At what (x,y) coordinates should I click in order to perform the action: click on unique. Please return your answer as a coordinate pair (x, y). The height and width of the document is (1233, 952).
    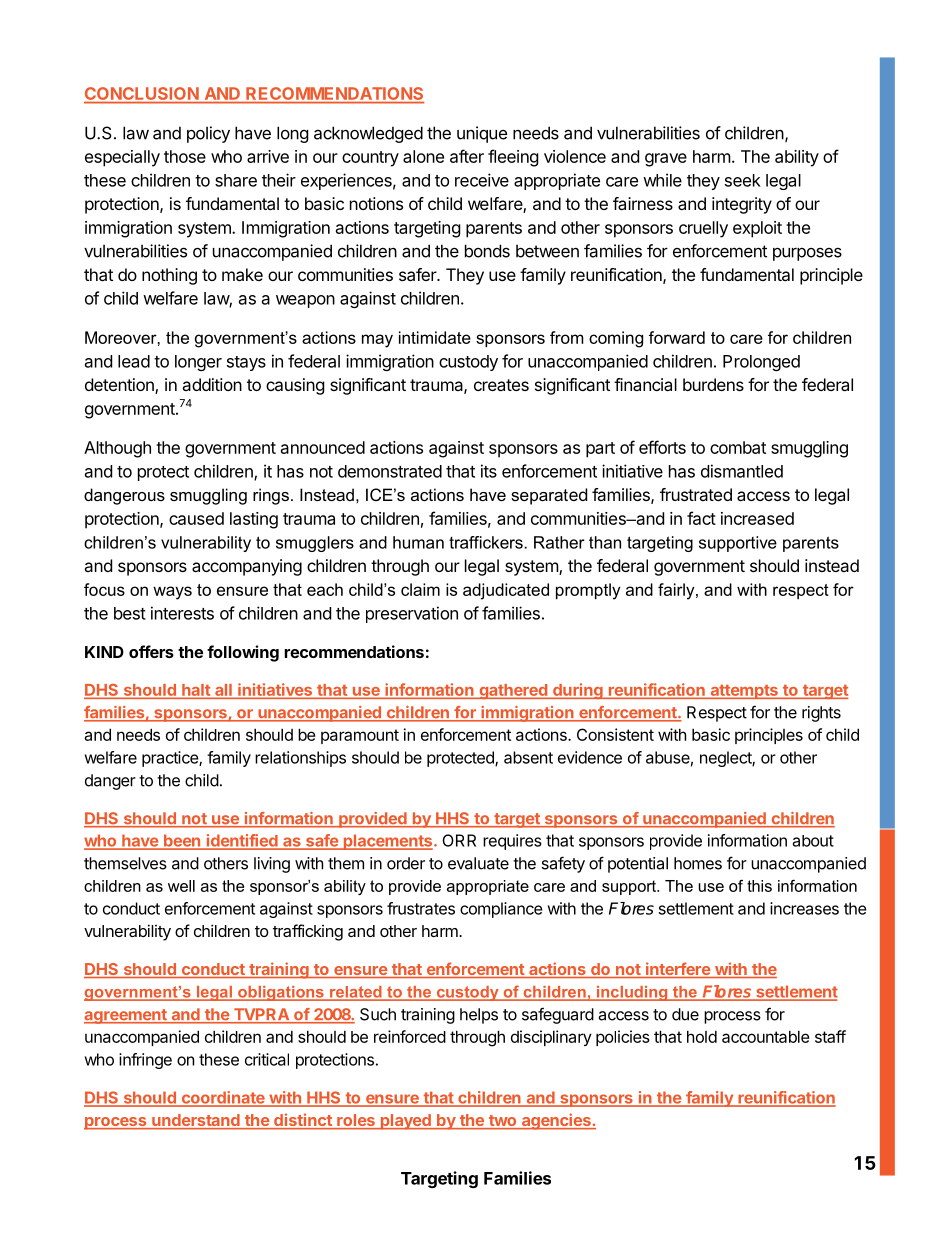
    Looking at the image, I should click on (482, 134).
